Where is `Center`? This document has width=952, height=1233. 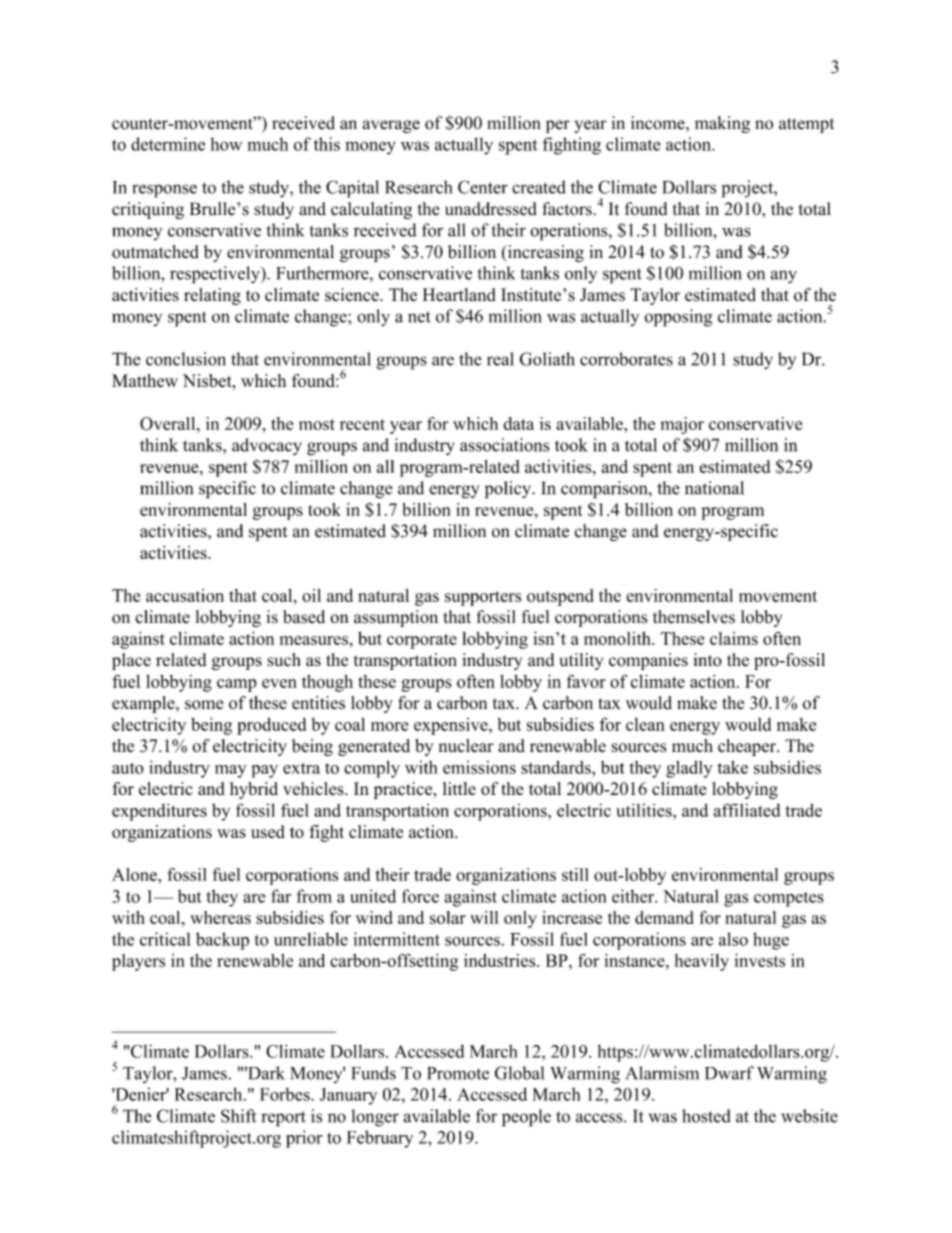
Center is located at coordinates (483, 187).
